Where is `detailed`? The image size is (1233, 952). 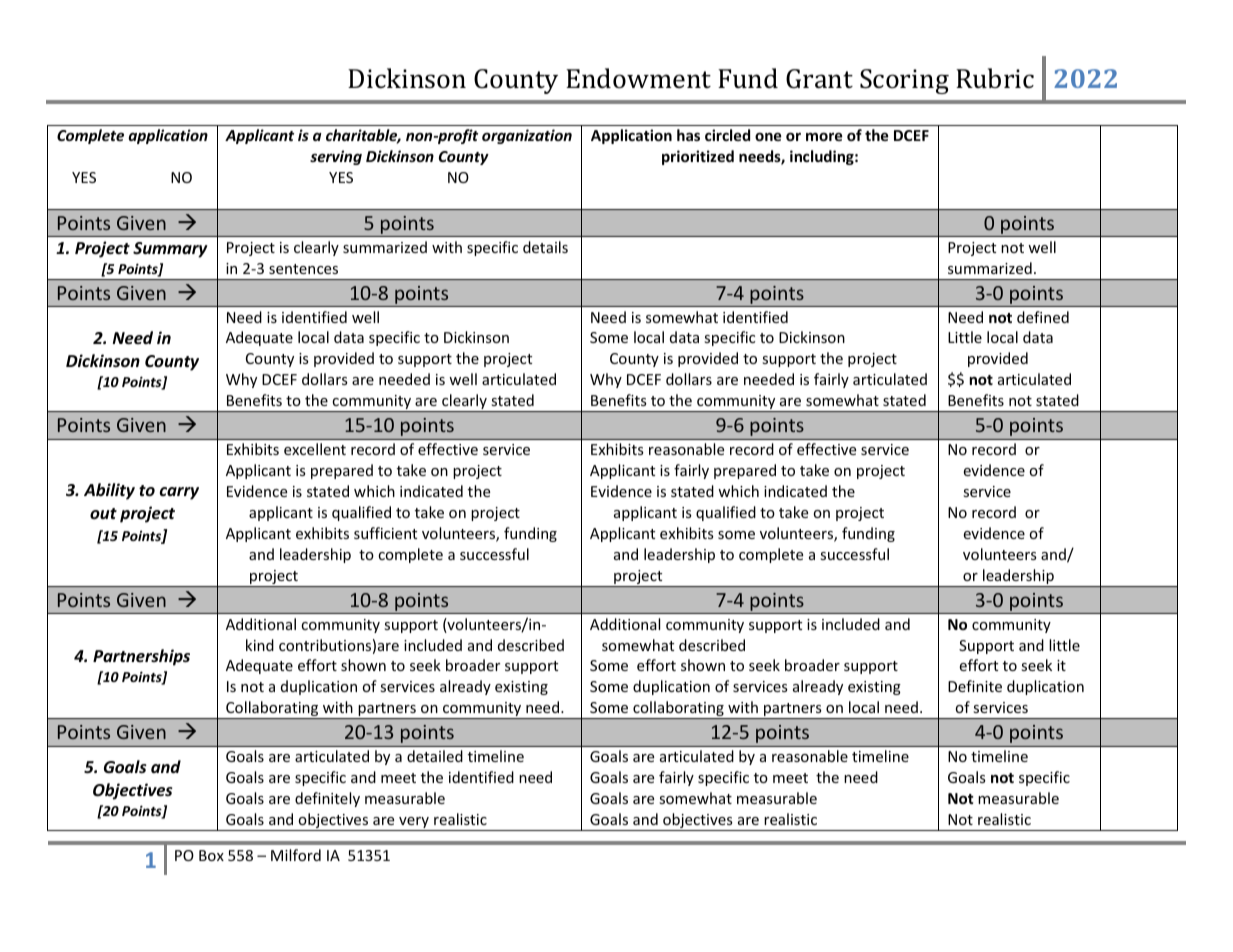 detailed is located at coordinates (435, 756).
